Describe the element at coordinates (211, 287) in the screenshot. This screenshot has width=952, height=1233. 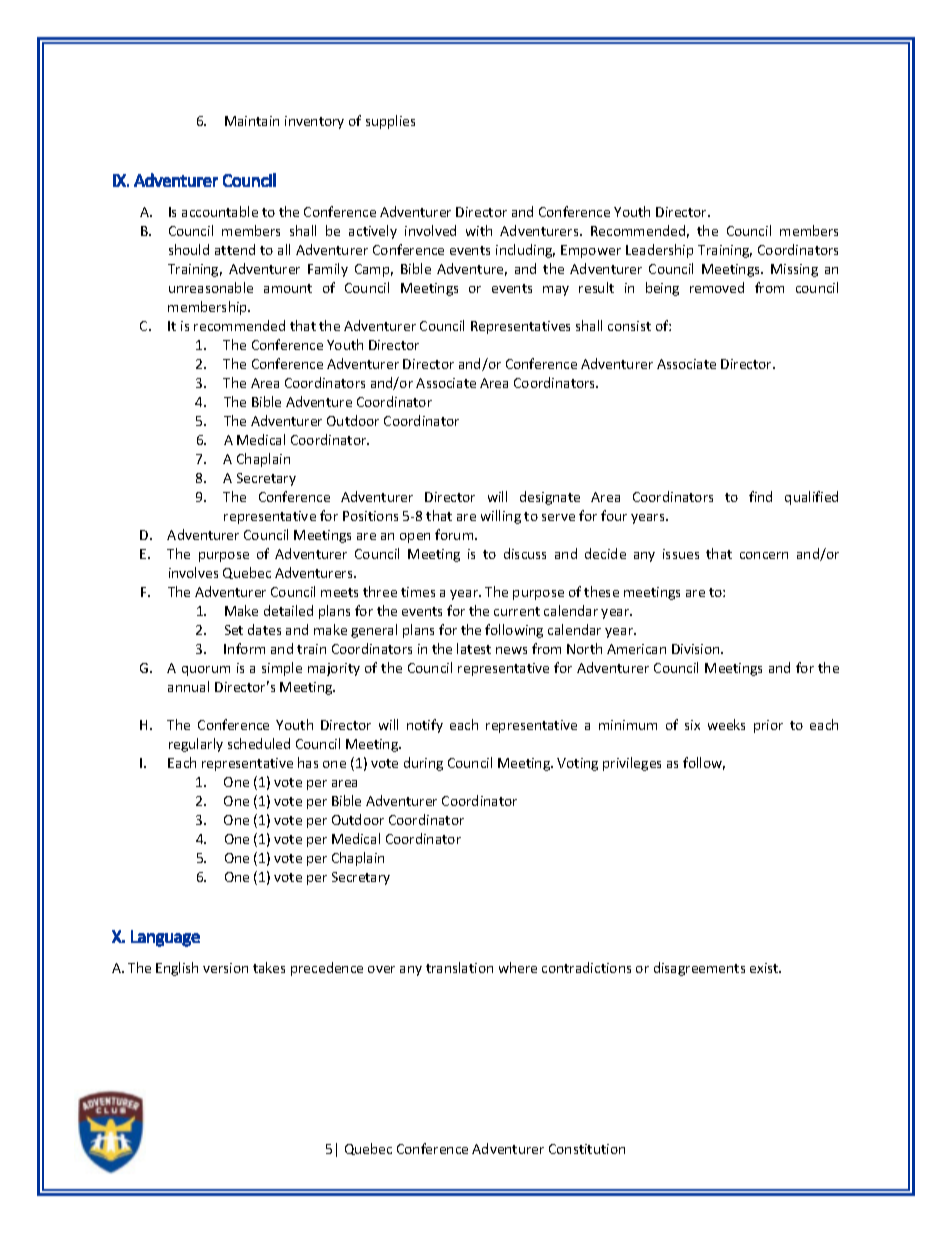
I see `unreasonable` at that location.
